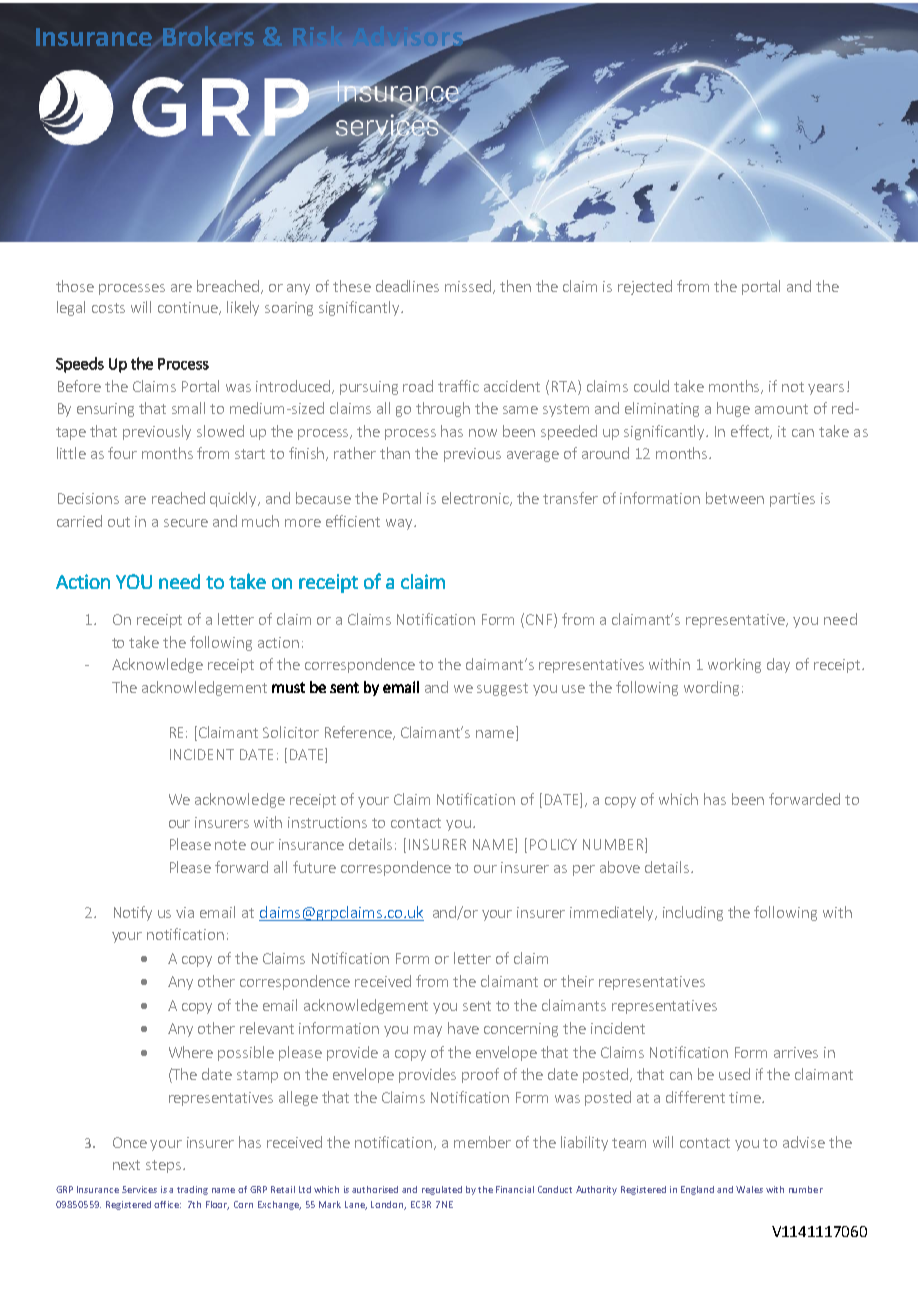  Describe the element at coordinates (463, 1028) in the screenshot. I see `have` at that location.
